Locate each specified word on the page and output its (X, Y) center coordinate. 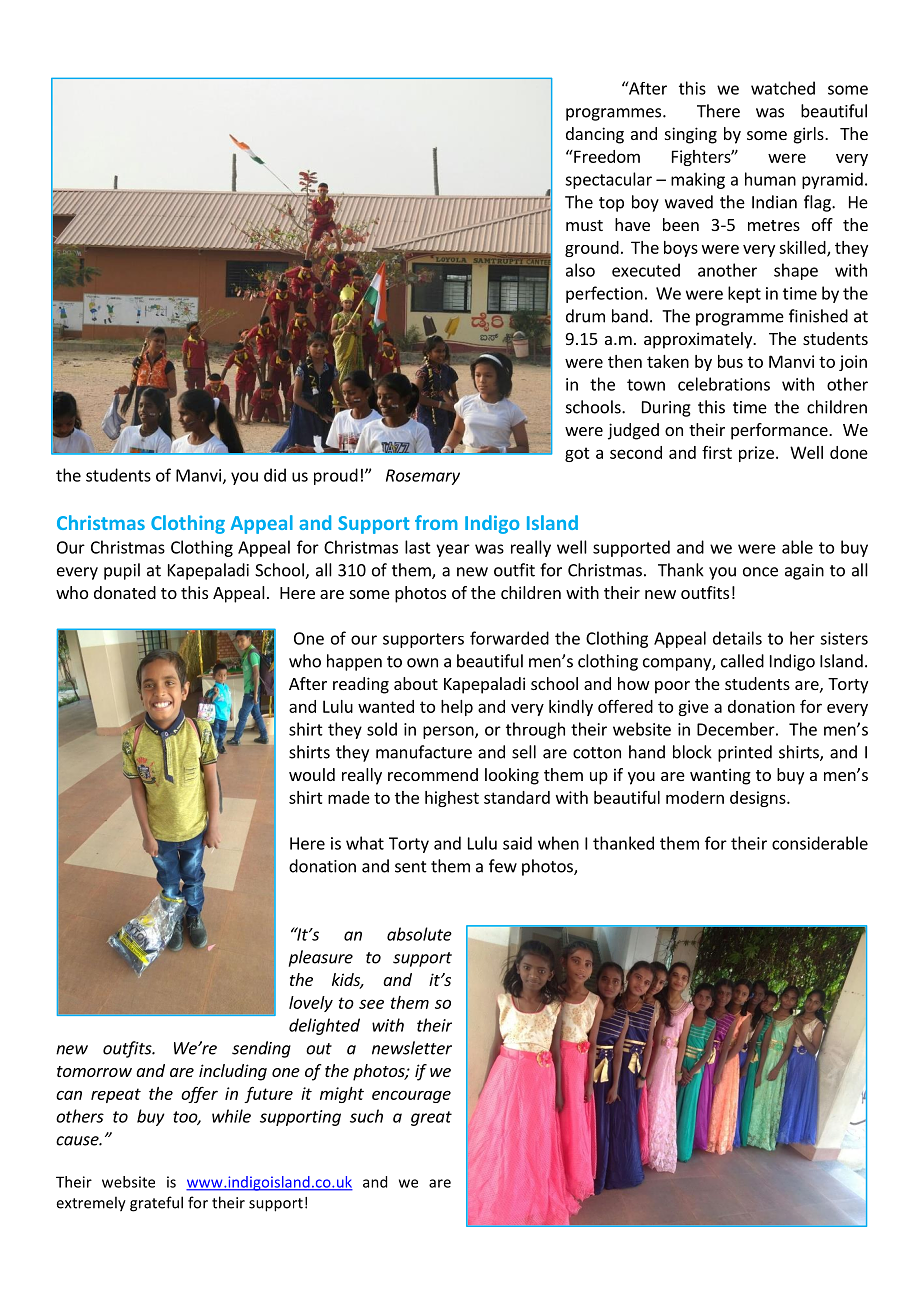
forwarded (509, 638)
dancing (595, 135)
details (737, 638)
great (431, 1118)
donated (125, 592)
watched (783, 88)
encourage (411, 1096)
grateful (156, 1204)
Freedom (606, 156)
